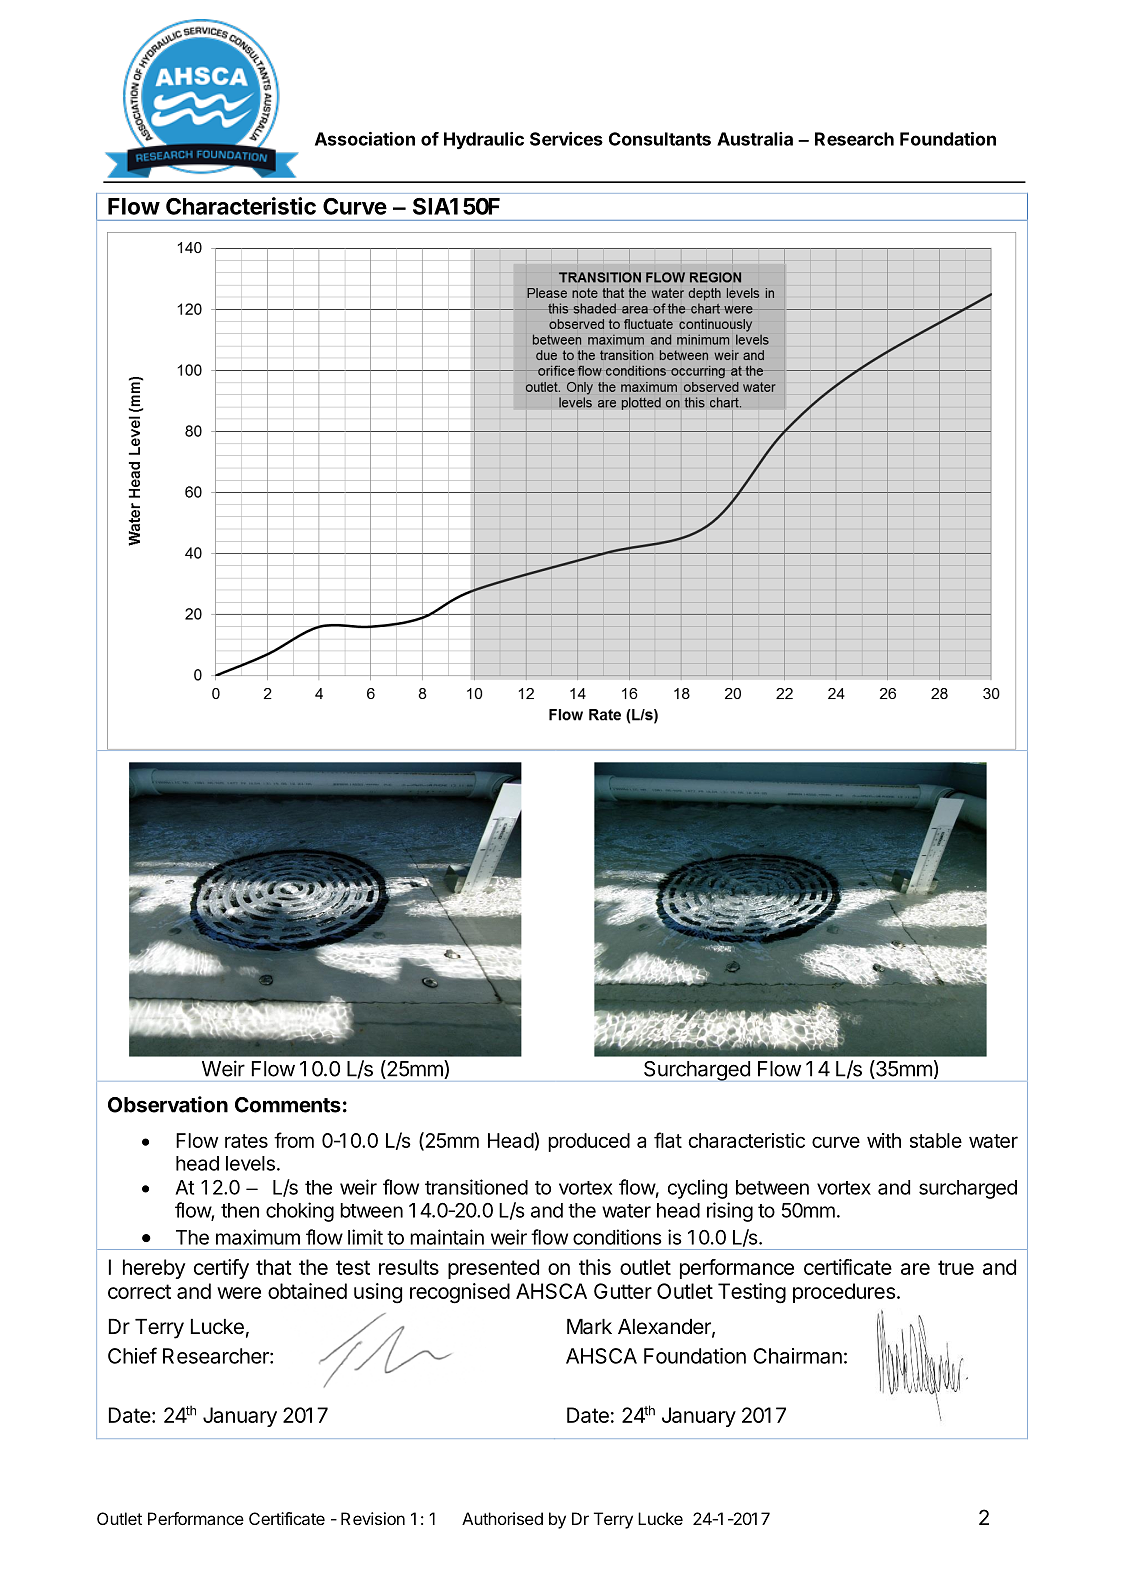 The width and height of the document is (1124, 1589). Describe the element at coordinates (589, 1142) in the document. I see `produced` at that location.
